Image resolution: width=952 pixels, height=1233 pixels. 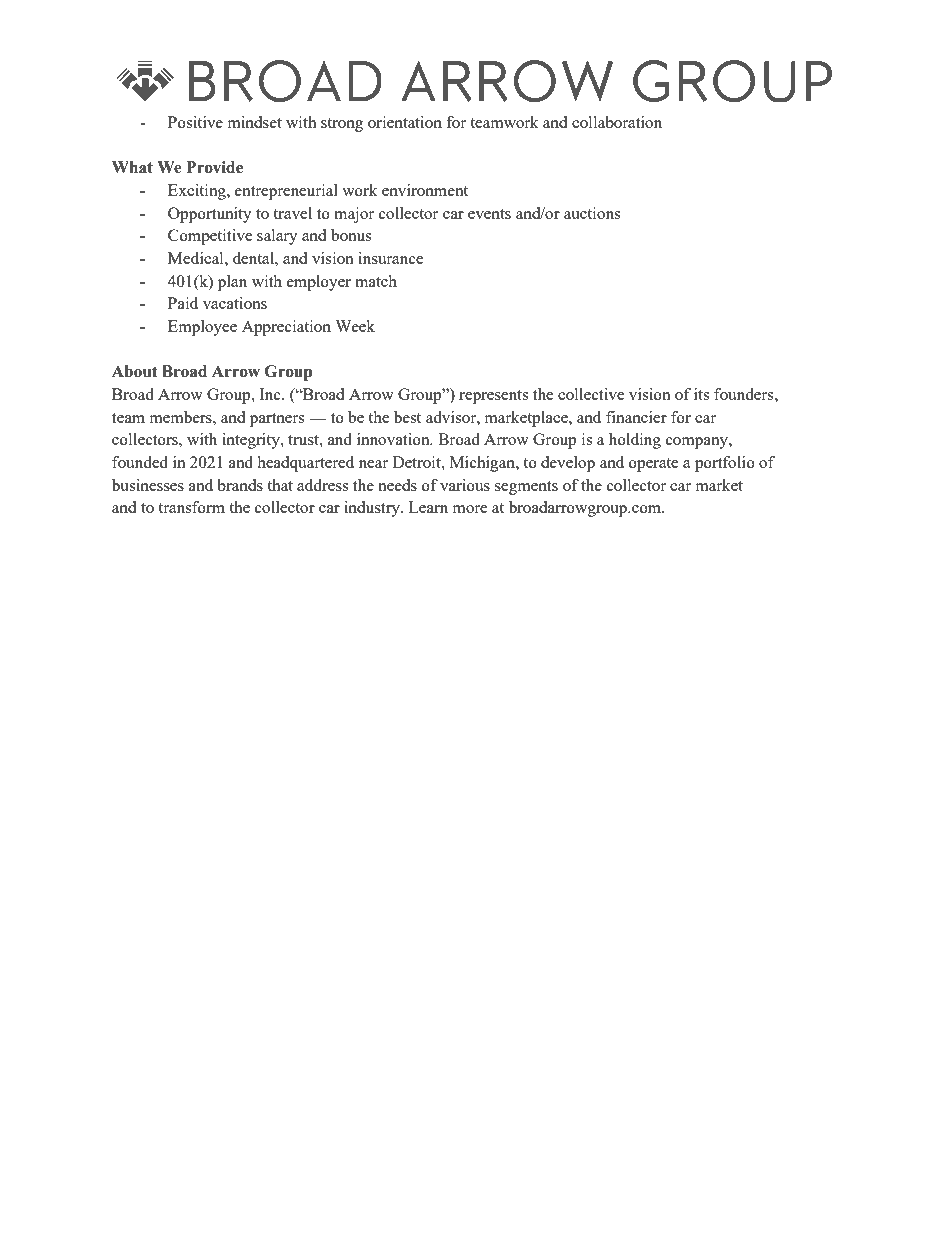 I want to click on Learn, so click(x=428, y=507).
